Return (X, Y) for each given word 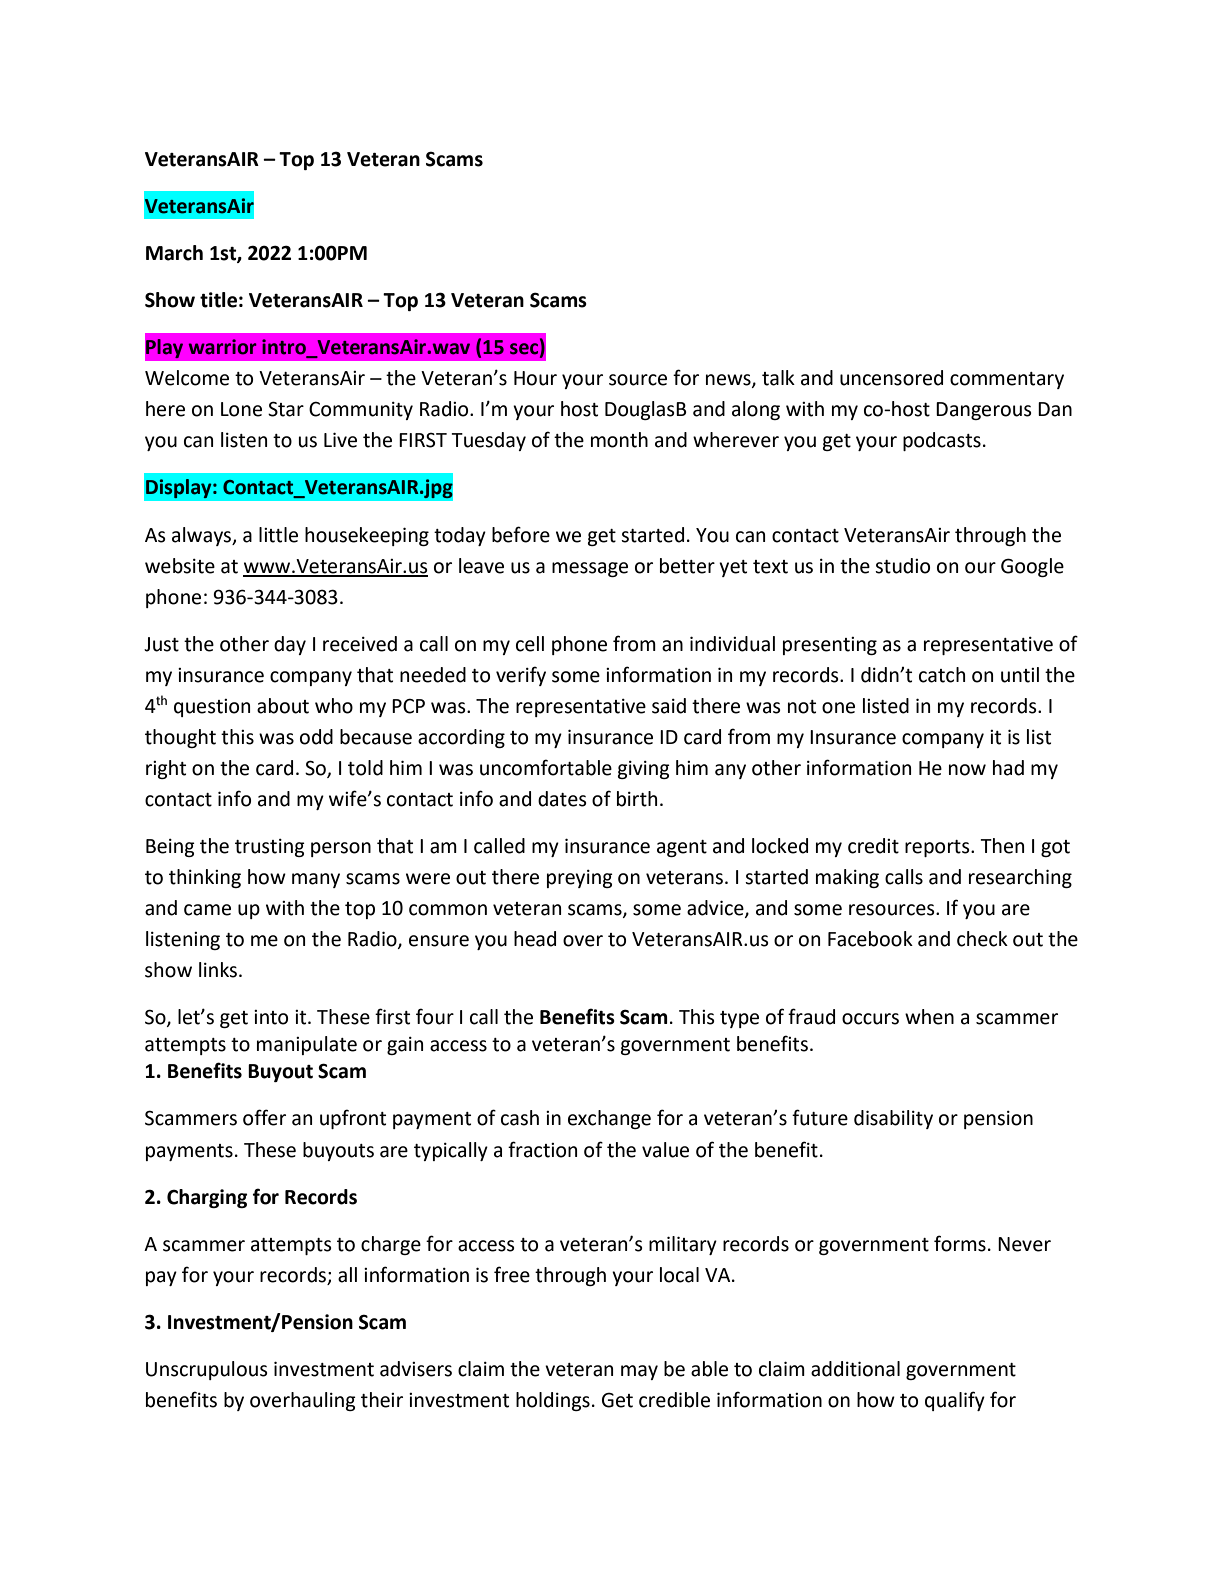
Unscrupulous (207, 1370)
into (271, 1017)
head (535, 939)
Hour (535, 378)
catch (942, 675)
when (929, 1017)
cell (530, 644)
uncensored (891, 378)
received (360, 644)
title (218, 300)
